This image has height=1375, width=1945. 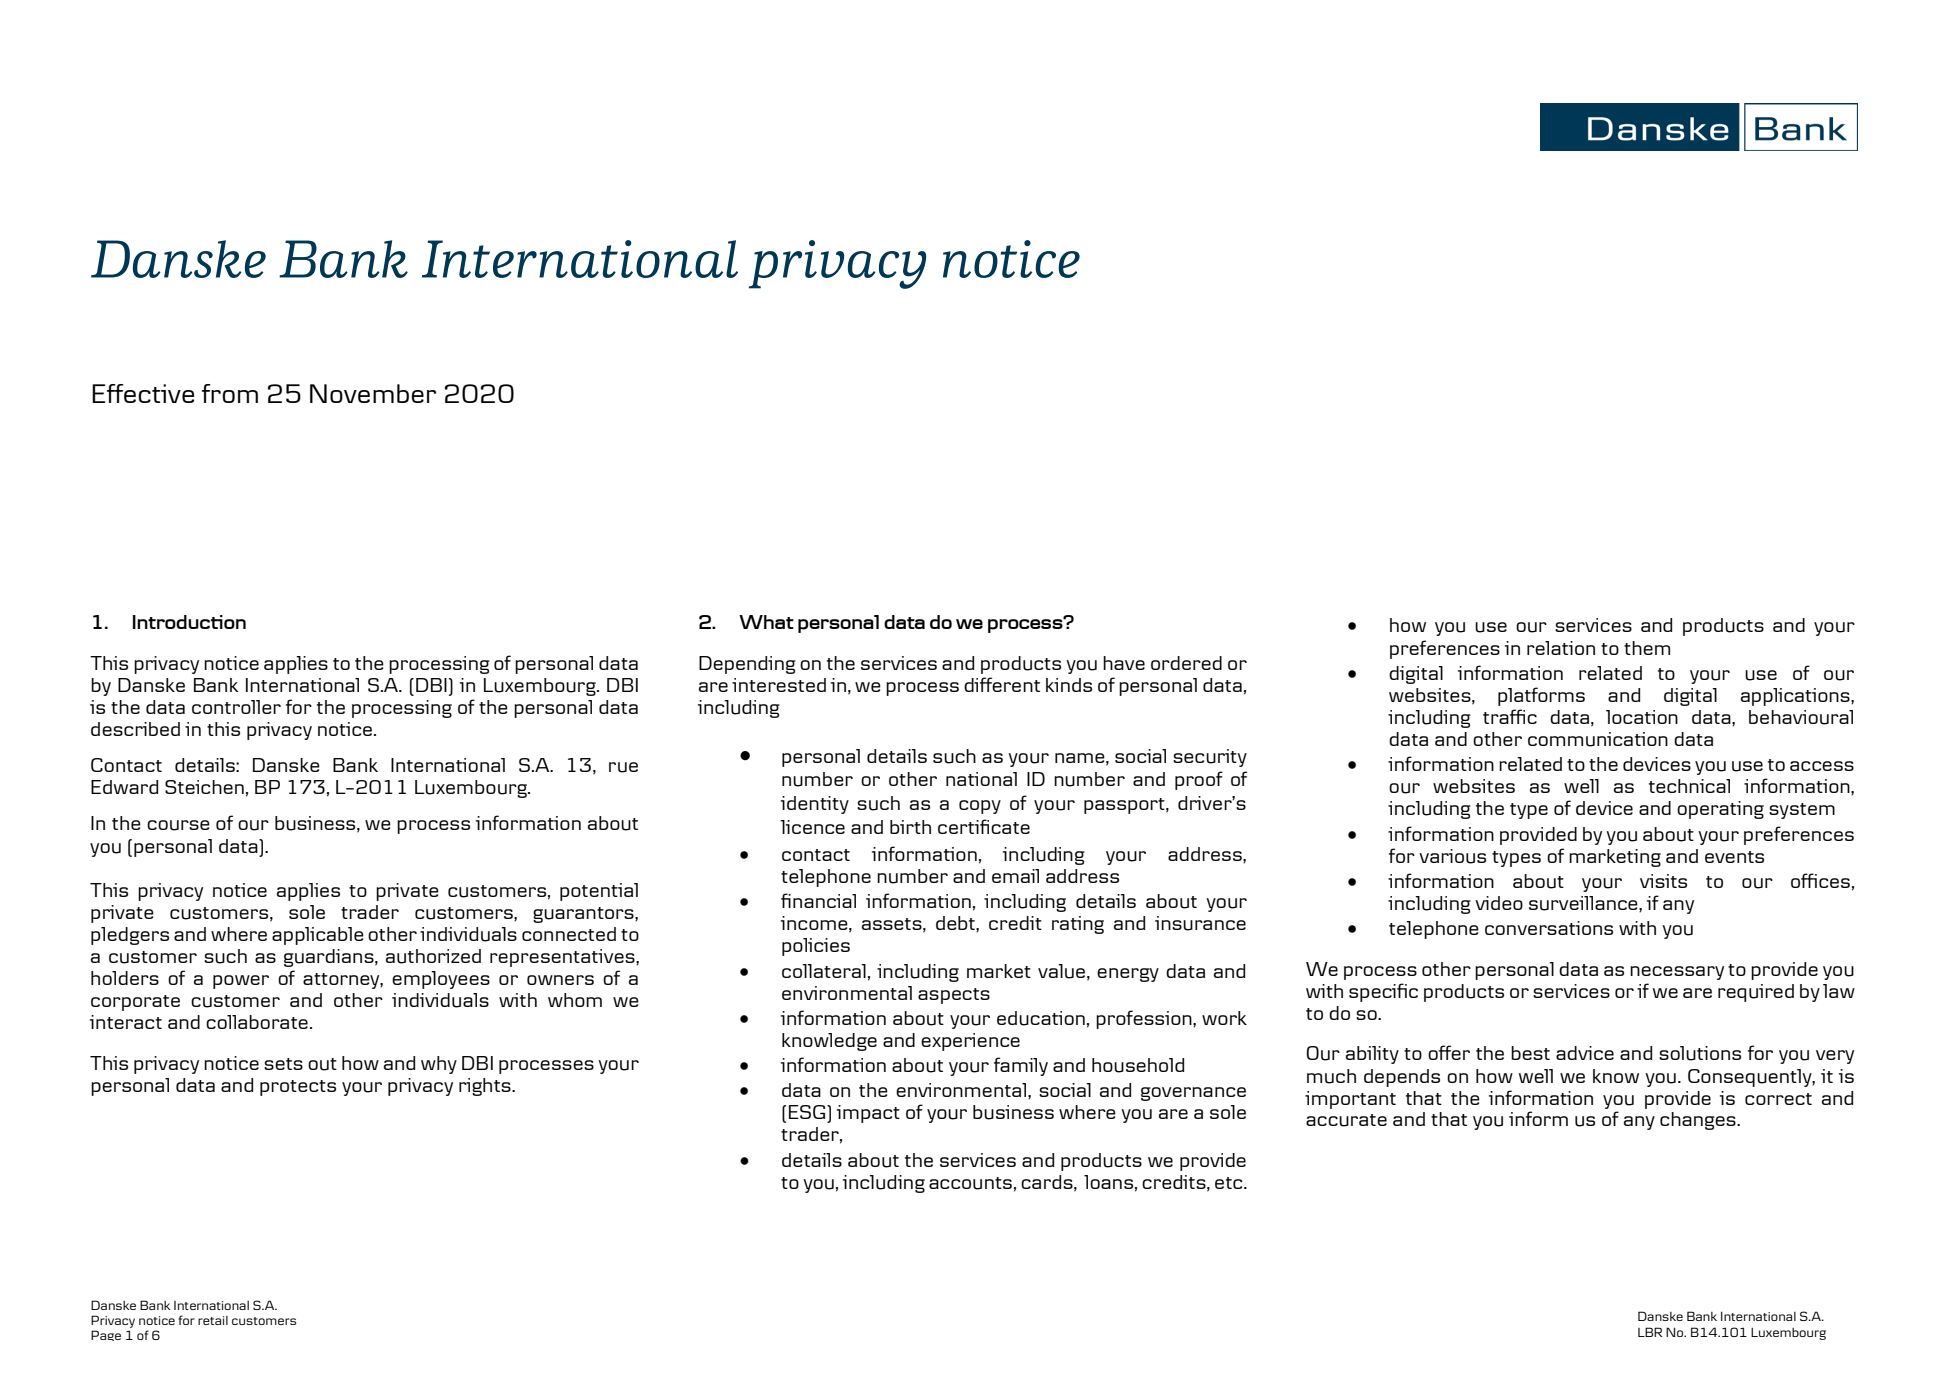 I want to click on email, so click(x=1015, y=876).
